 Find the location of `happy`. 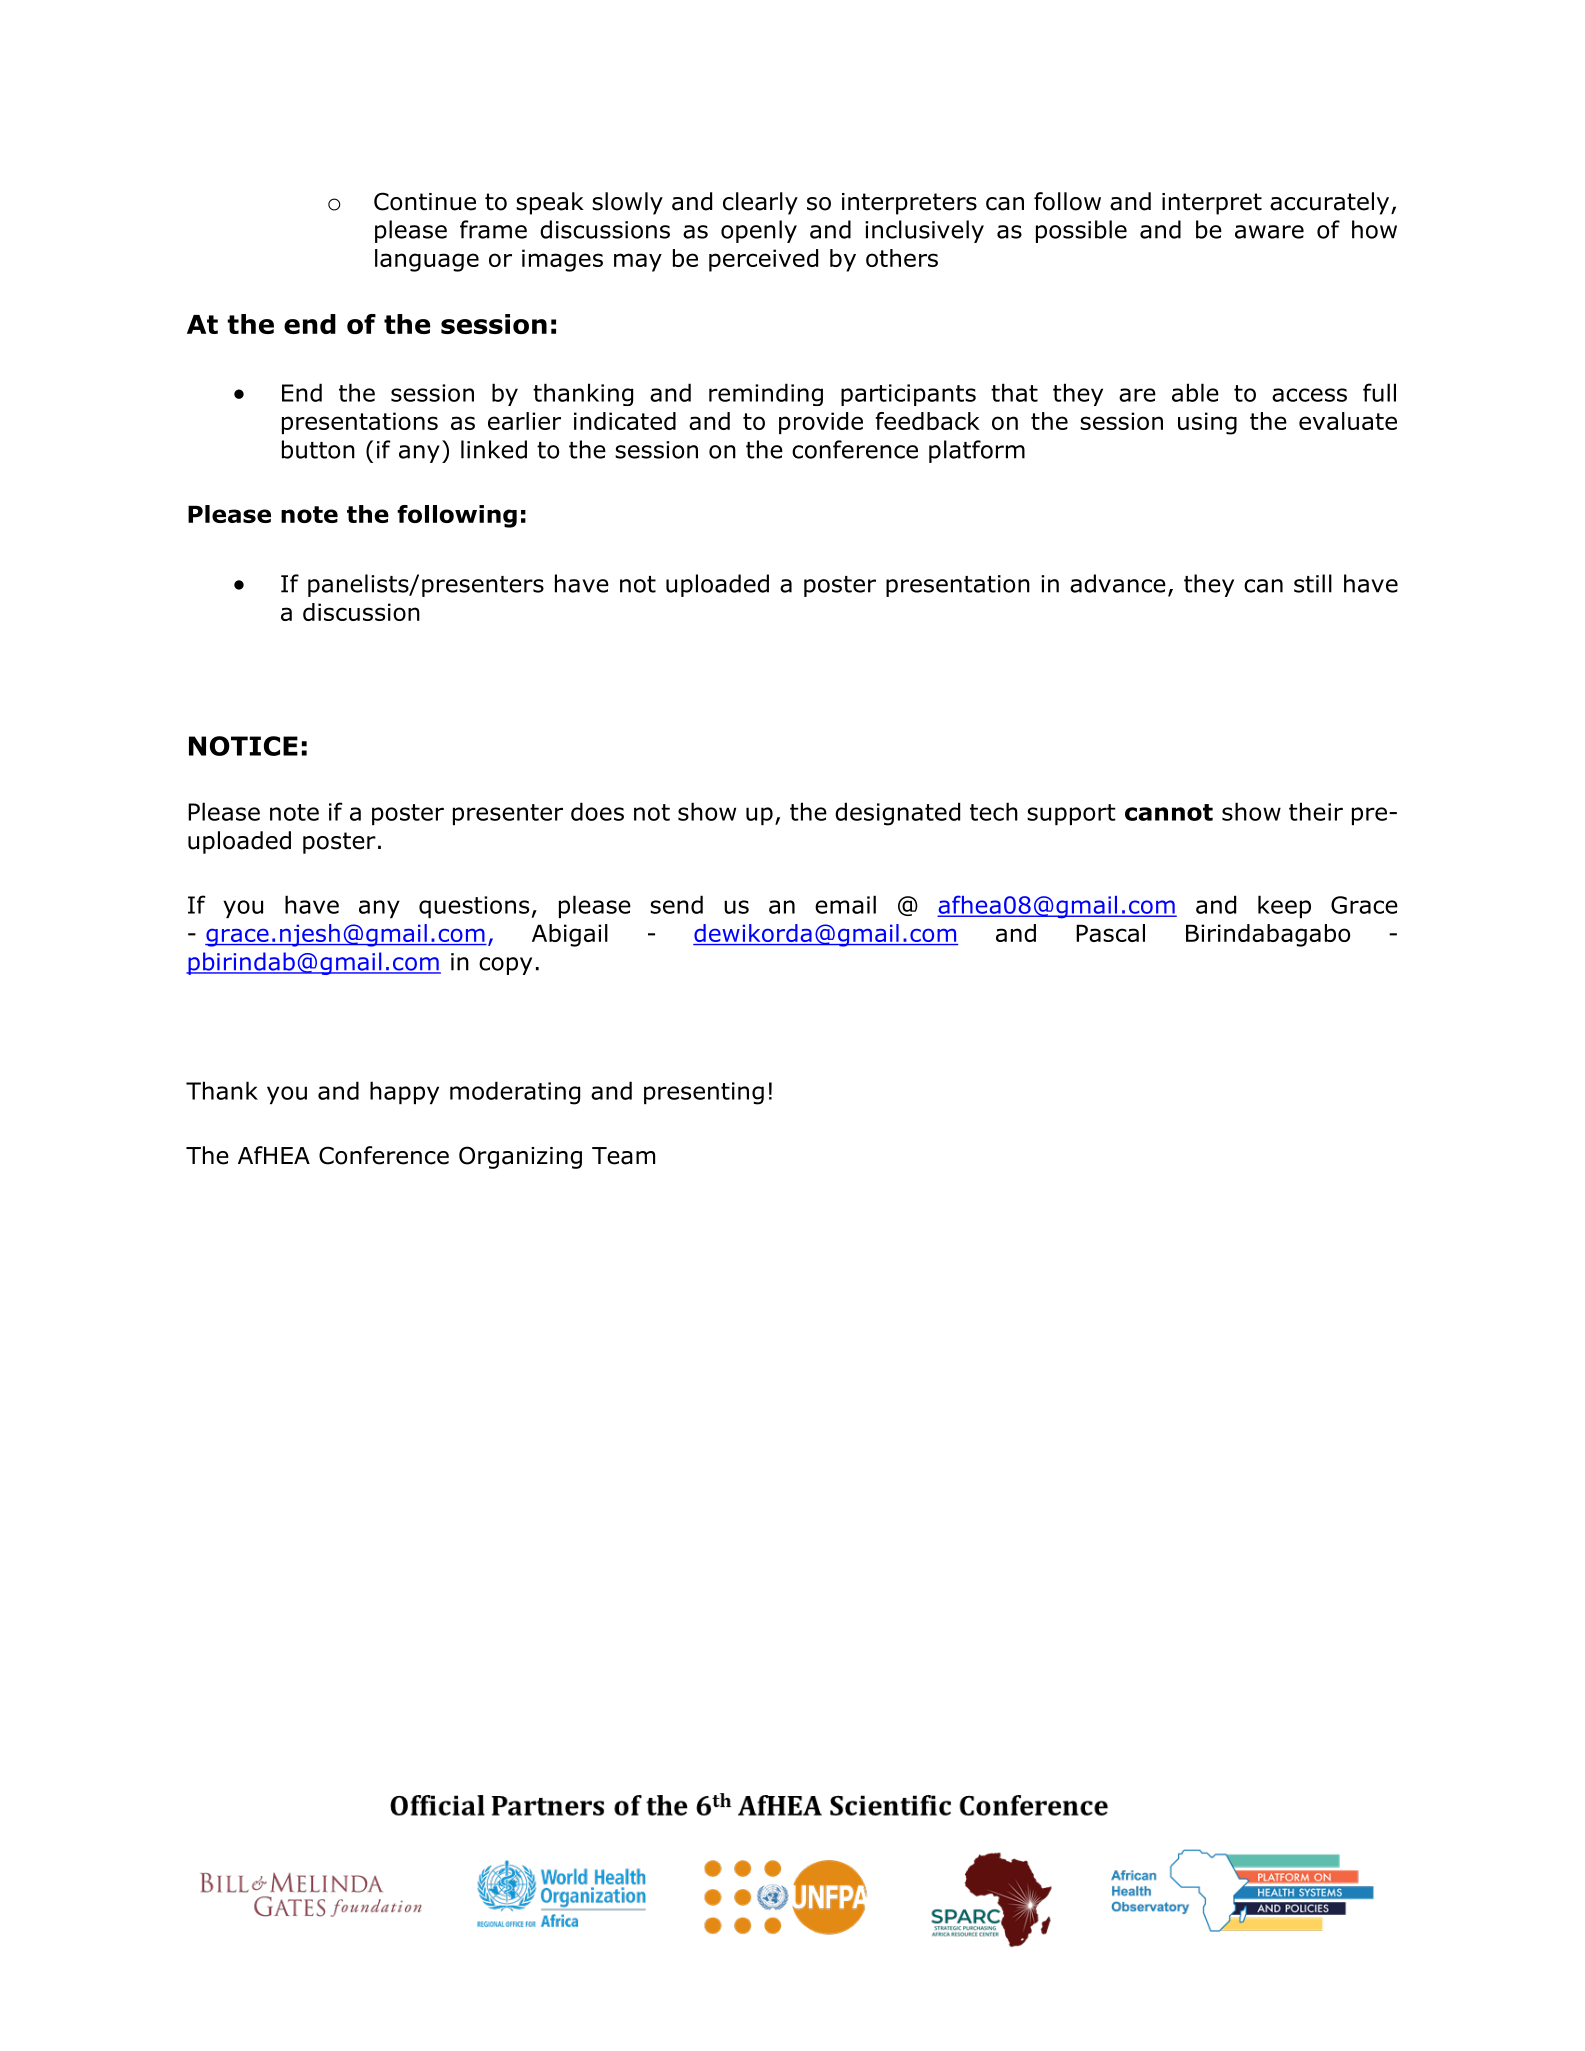

happy is located at coordinates (404, 1092).
